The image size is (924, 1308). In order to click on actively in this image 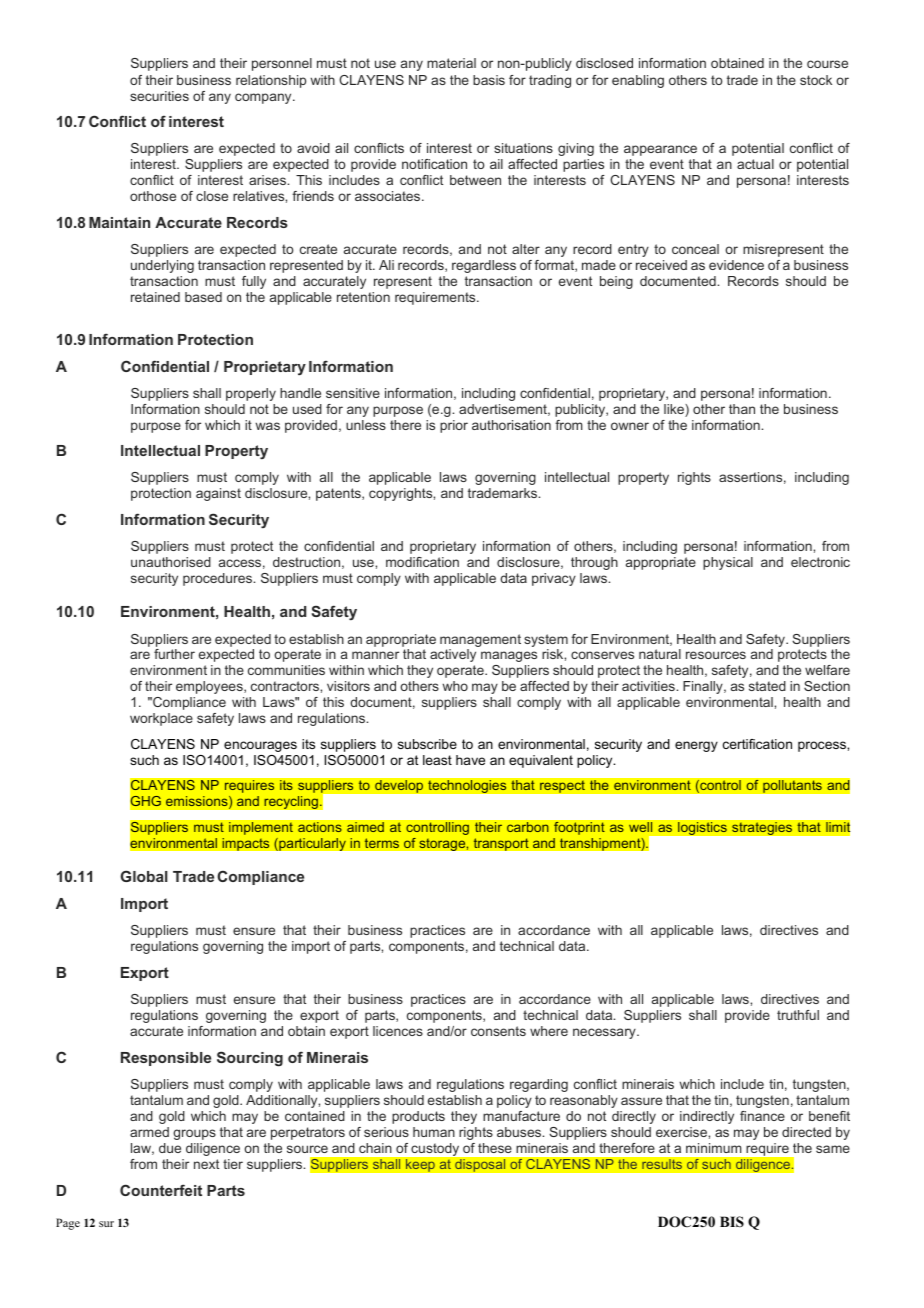, I will do `click(453, 655)`.
